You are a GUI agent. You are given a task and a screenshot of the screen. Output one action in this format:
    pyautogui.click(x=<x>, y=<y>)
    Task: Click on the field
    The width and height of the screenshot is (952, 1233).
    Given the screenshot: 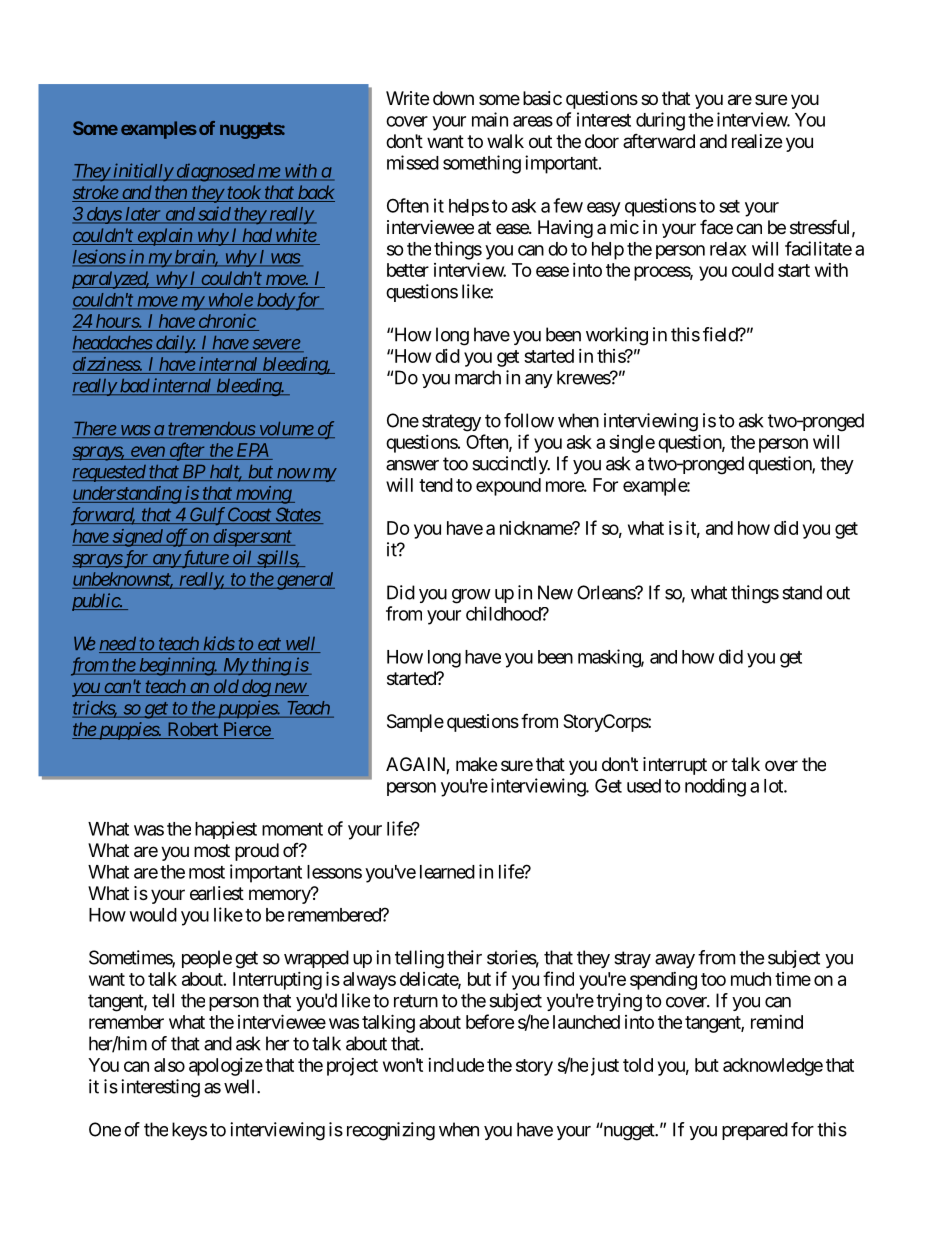 What is the action you would take?
    pyautogui.click(x=721, y=334)
